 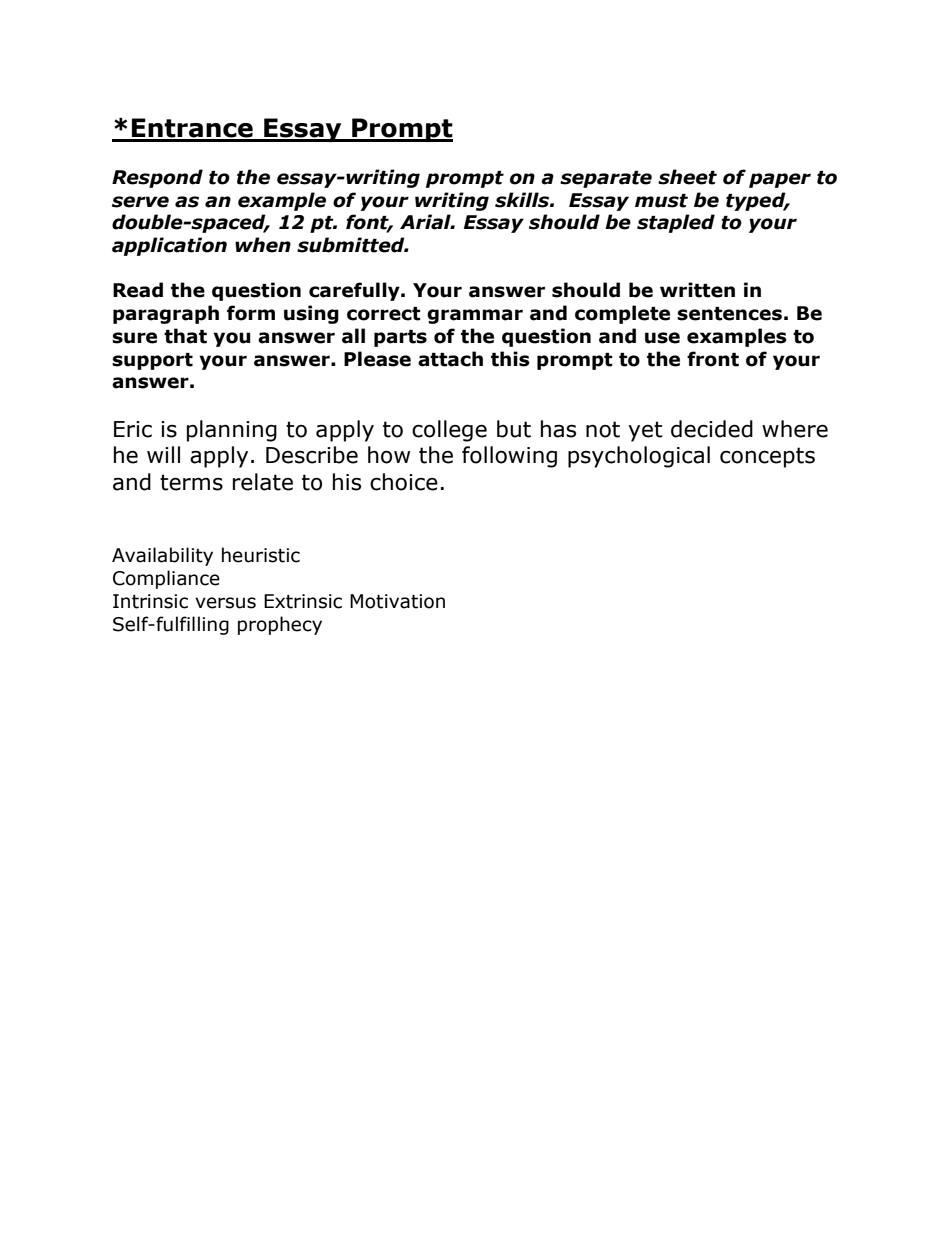 What do you see at coordinates (232, 431) in the screenshot?
I see `planning` at bounding box center [232, 431].
